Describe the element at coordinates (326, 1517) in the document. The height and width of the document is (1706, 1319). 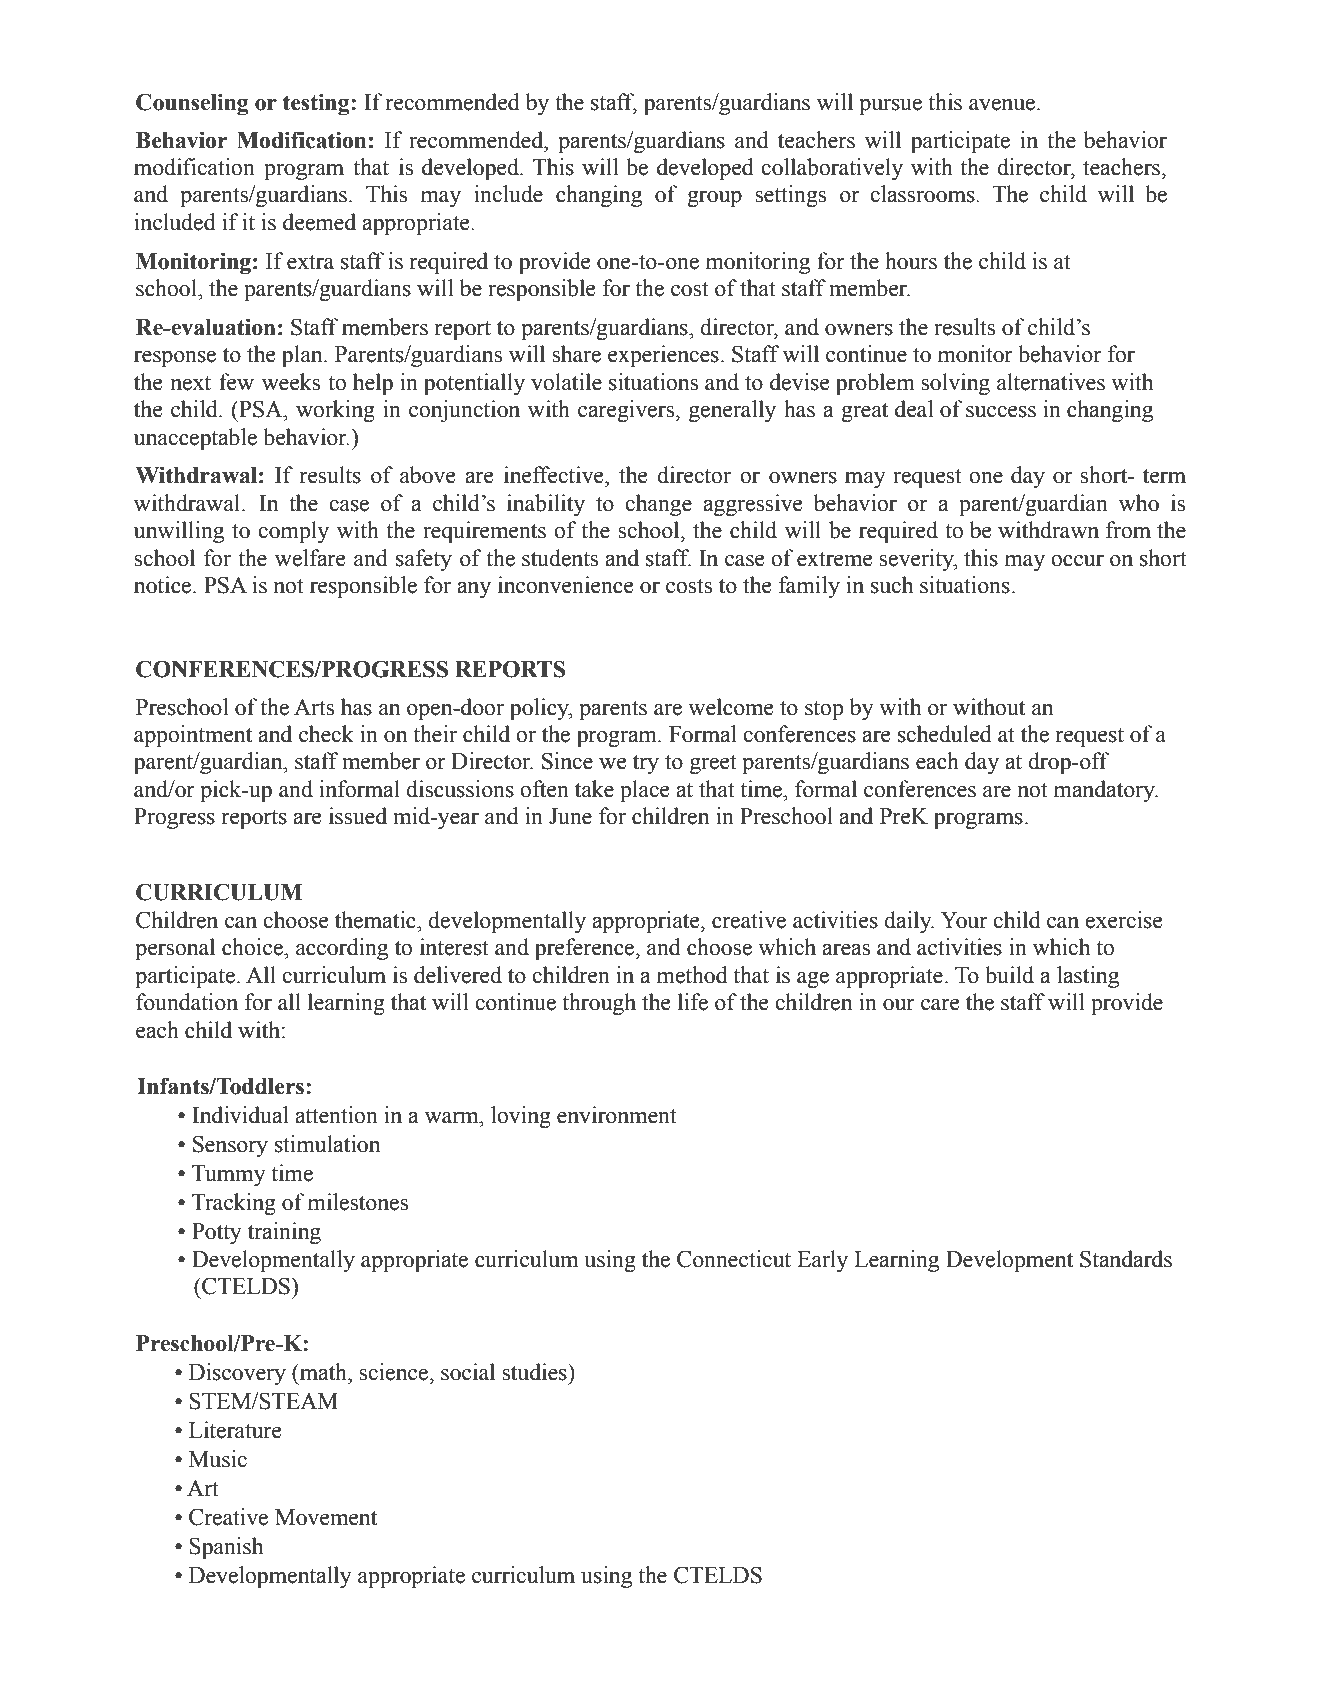
I see `Movement` at that location.
